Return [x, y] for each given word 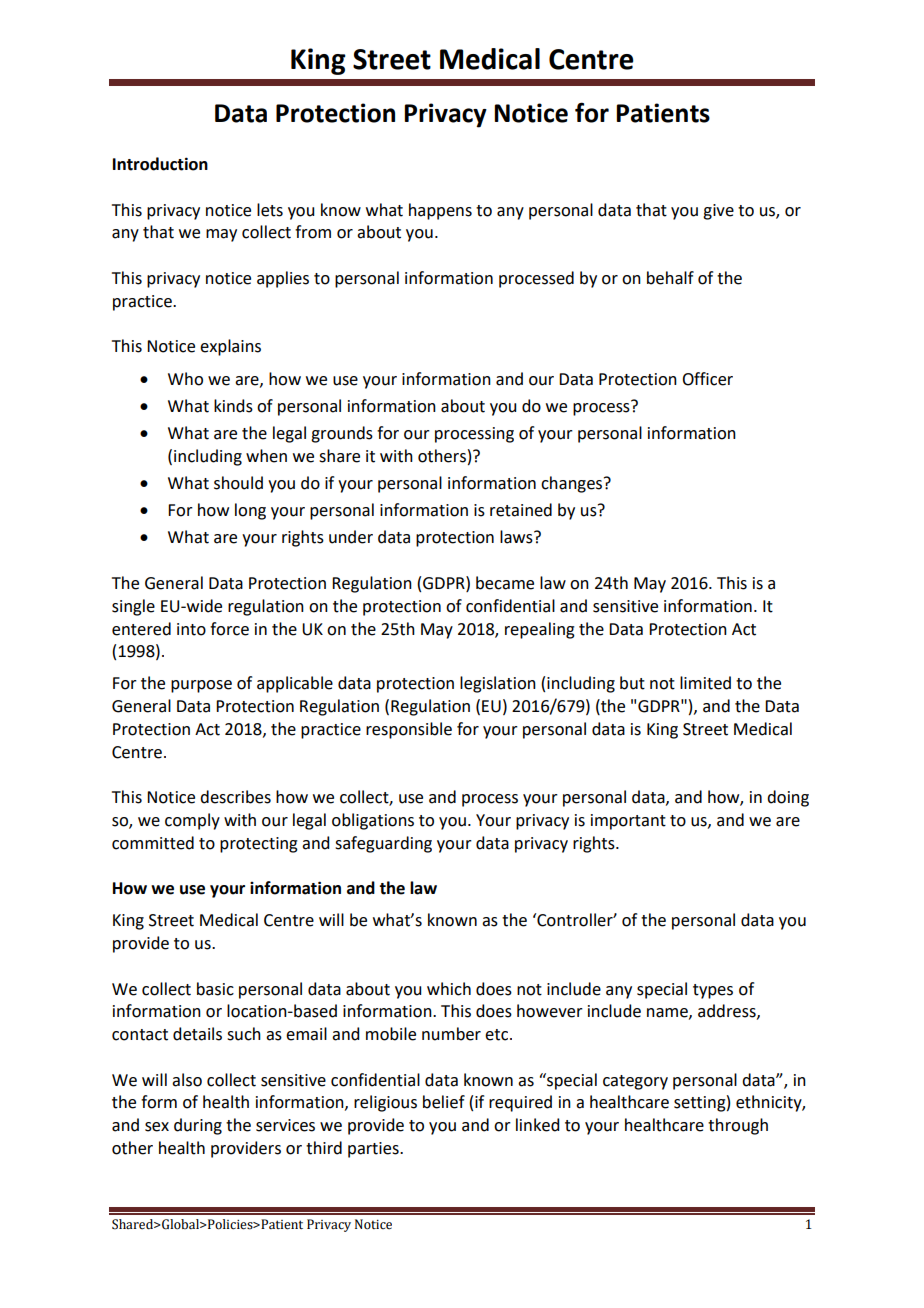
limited [705, 683]
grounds [342, 434]
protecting [259, 845]
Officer [707, 379]
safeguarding [383, 844]
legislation [498, 684]
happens [440, 211]
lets [270, 210]
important [628, 822]
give [718, 212]
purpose [201, 686]
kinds [233, 406]
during [198, 1126]
